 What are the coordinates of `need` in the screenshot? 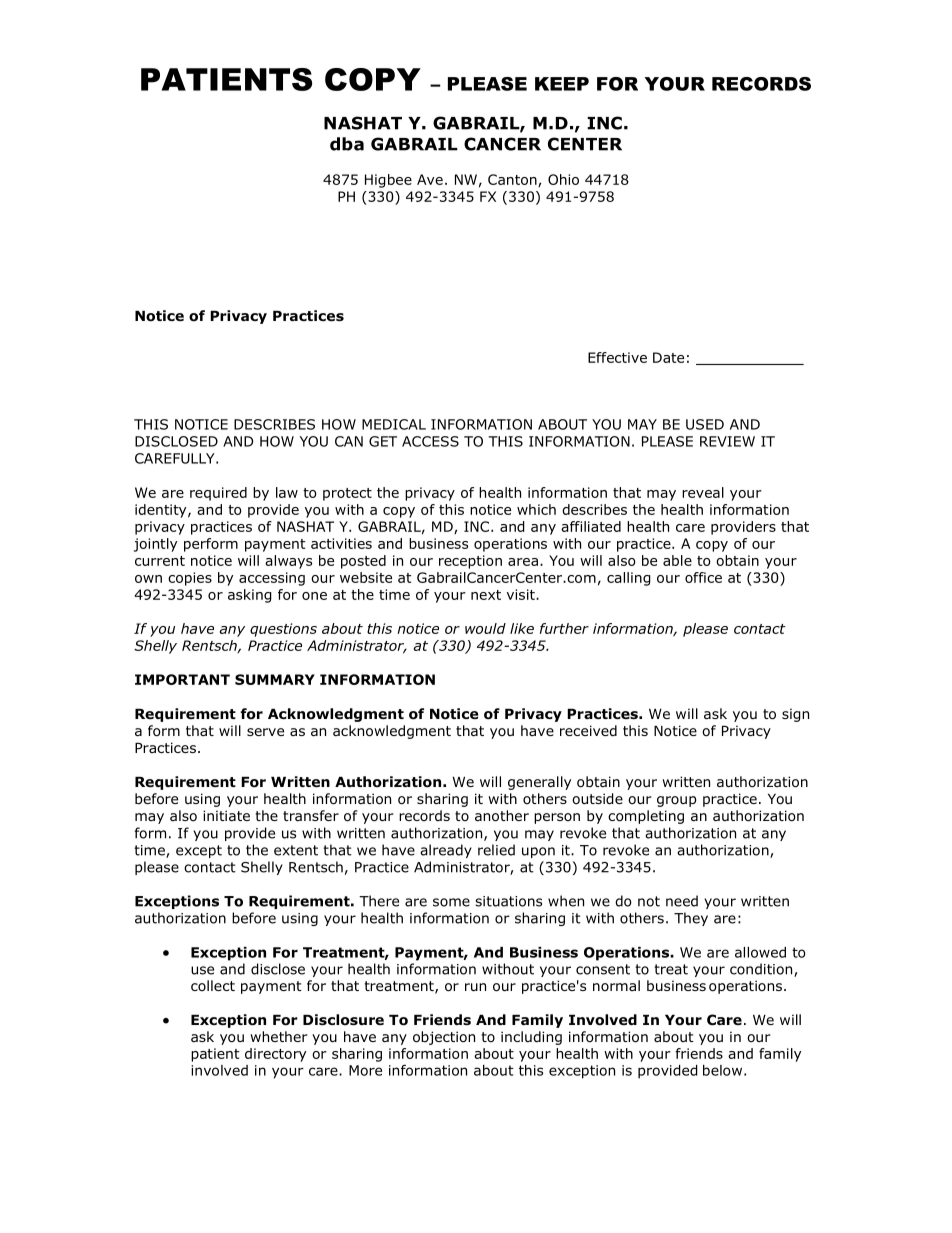 It's located at (682, 901).
